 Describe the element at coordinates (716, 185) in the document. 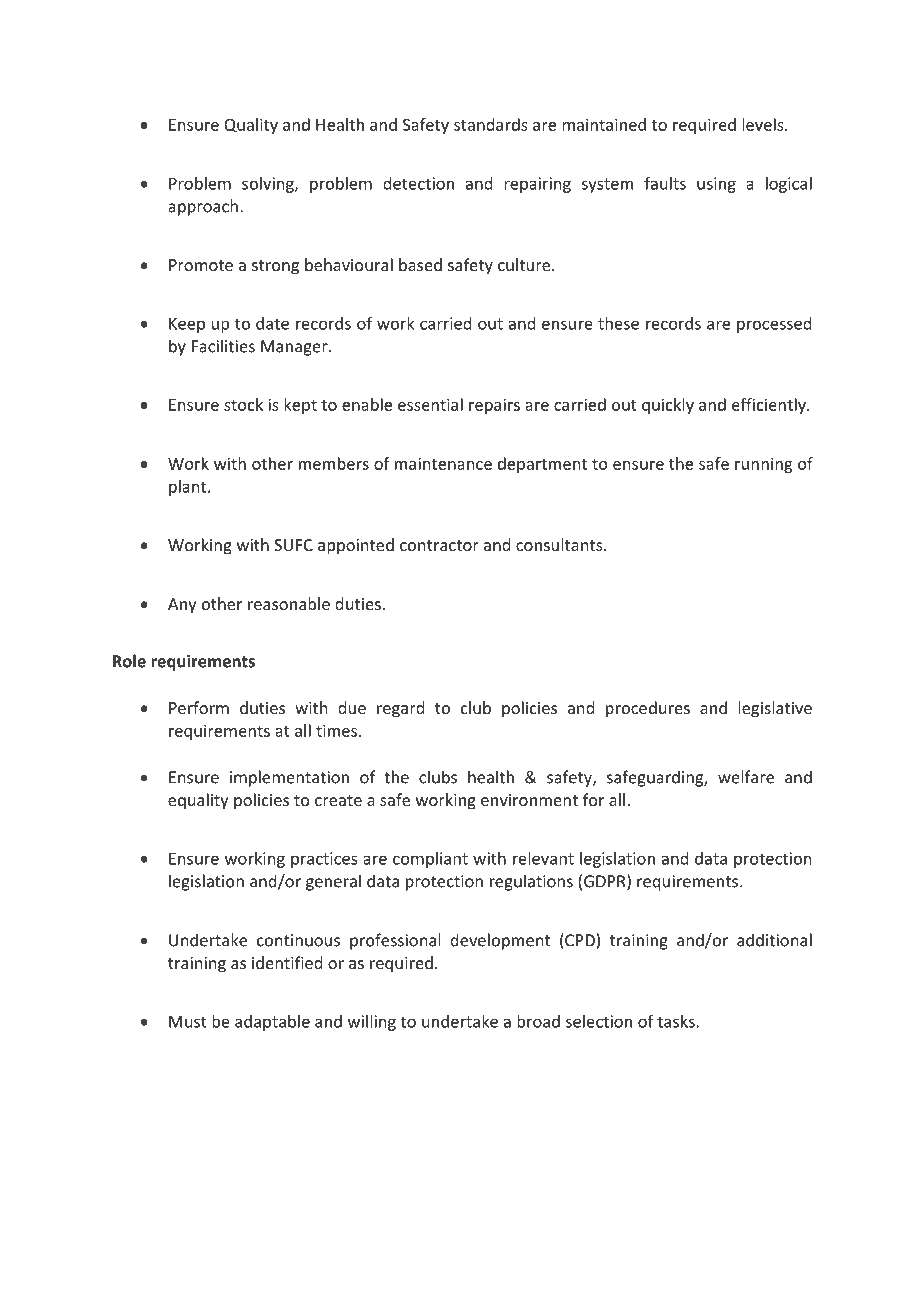

I see `using` at that location.
